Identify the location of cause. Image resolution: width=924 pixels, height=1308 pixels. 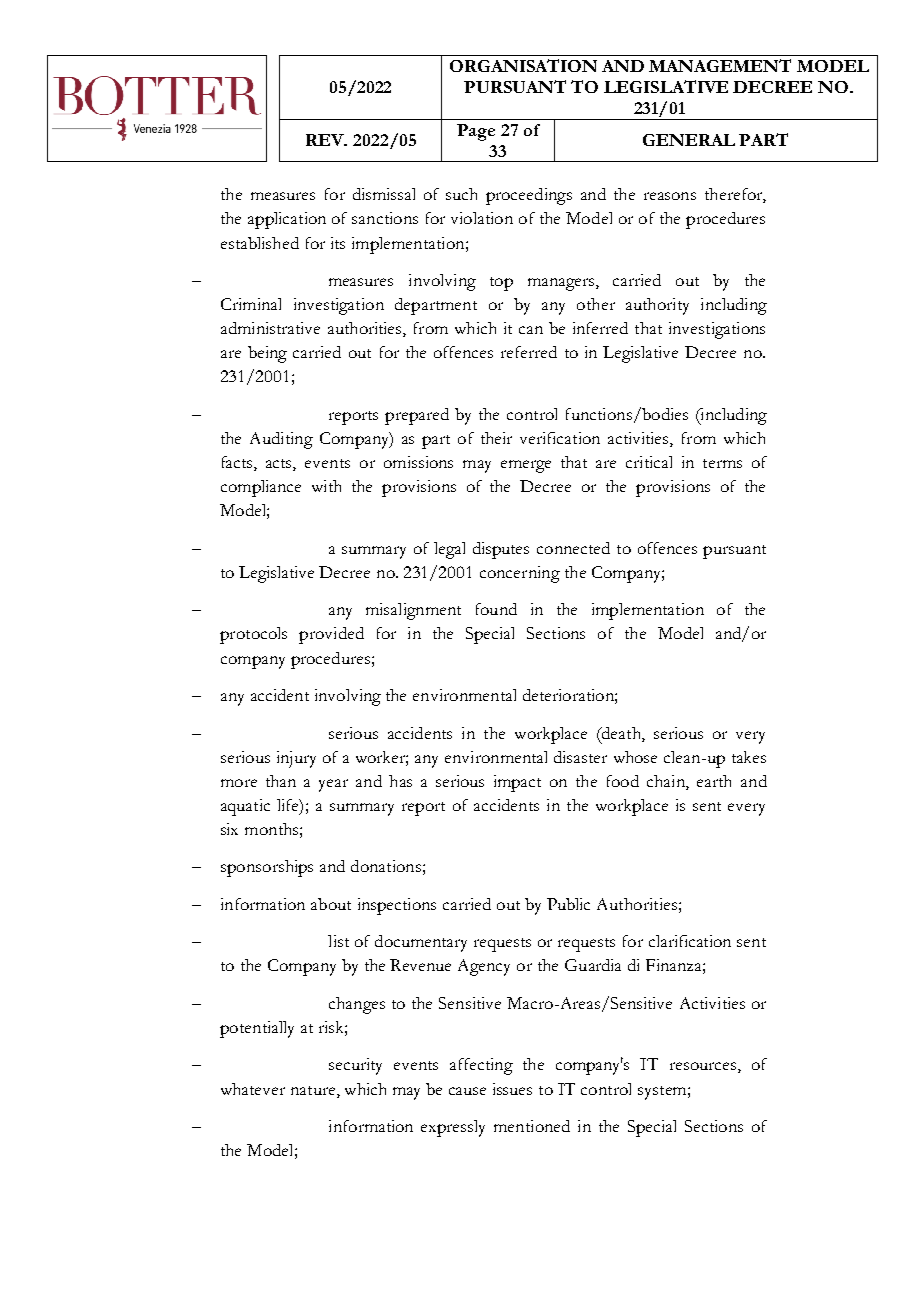
(467, 1091).
